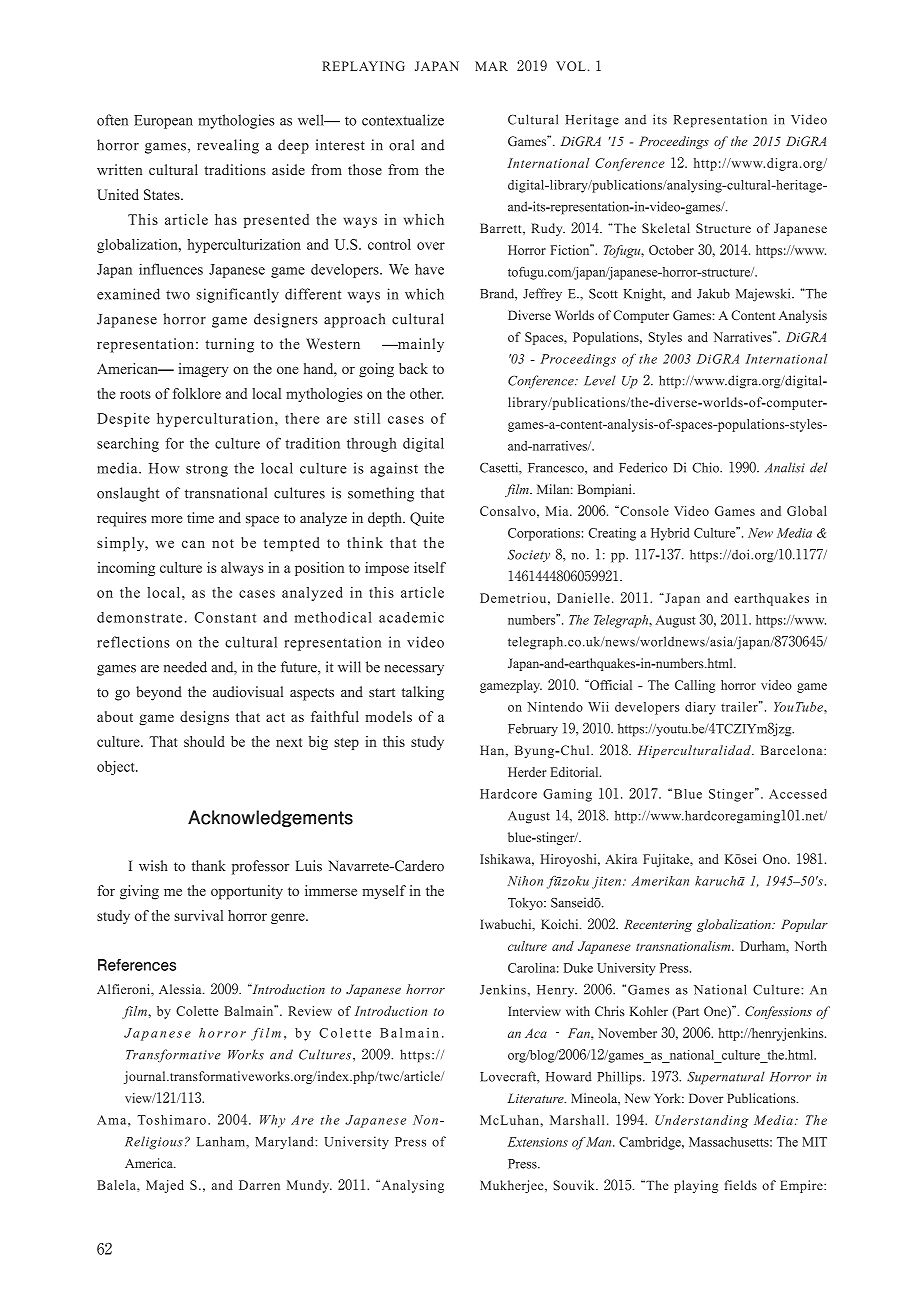 Image resolution: width=924 pixels, height=1308 pixels. Describe the element at coordinates (163, 122) in the screenshot. I see `European` at that location.
